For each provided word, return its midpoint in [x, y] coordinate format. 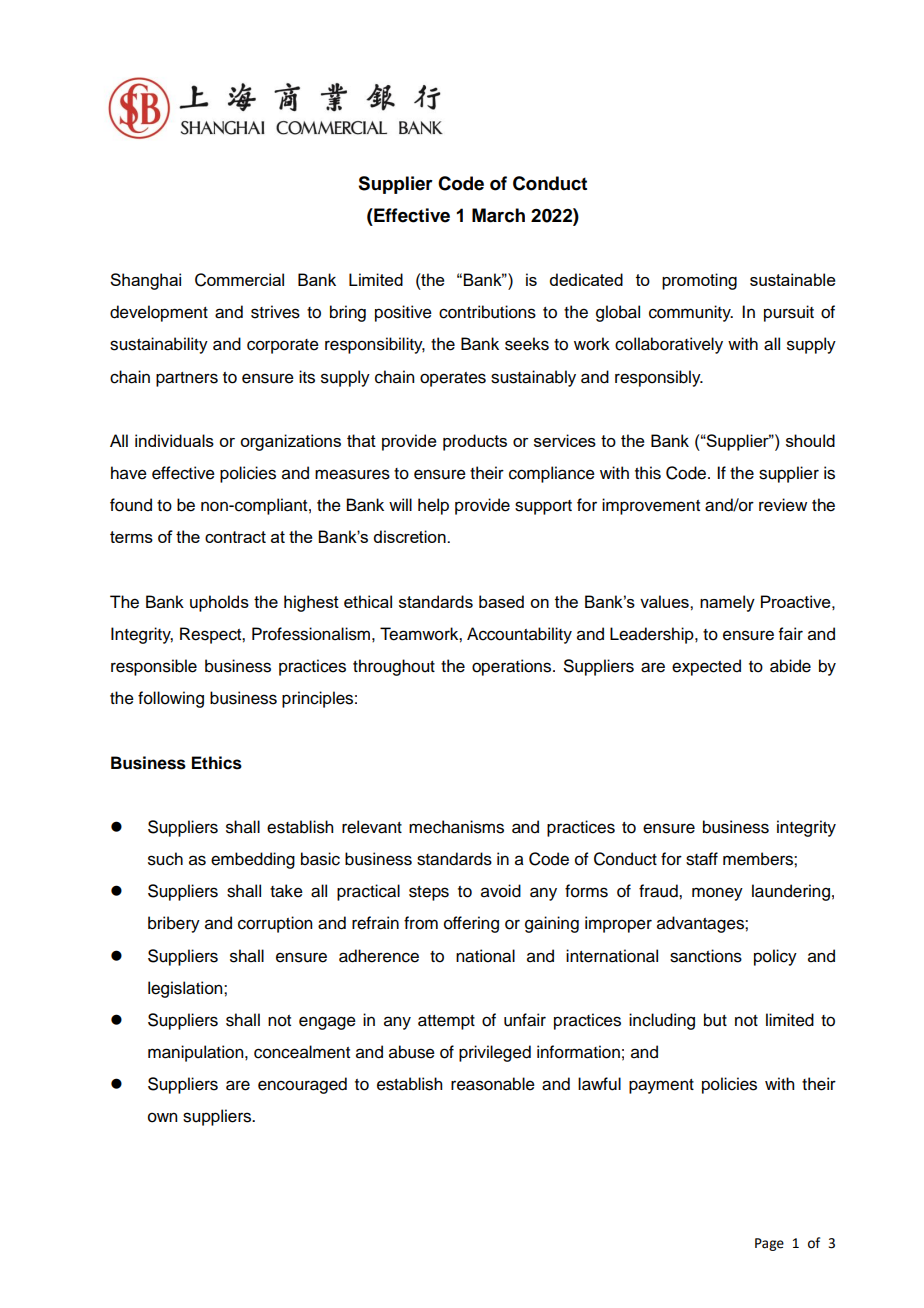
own [162, 1117]
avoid [501, 891]
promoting [699, 281]
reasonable [493, 1084]
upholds [219, 603]
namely [727, 603]
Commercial [239, 280]
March [498, 215]
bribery [174, 924]
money [717, 894]
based [501, 601]
